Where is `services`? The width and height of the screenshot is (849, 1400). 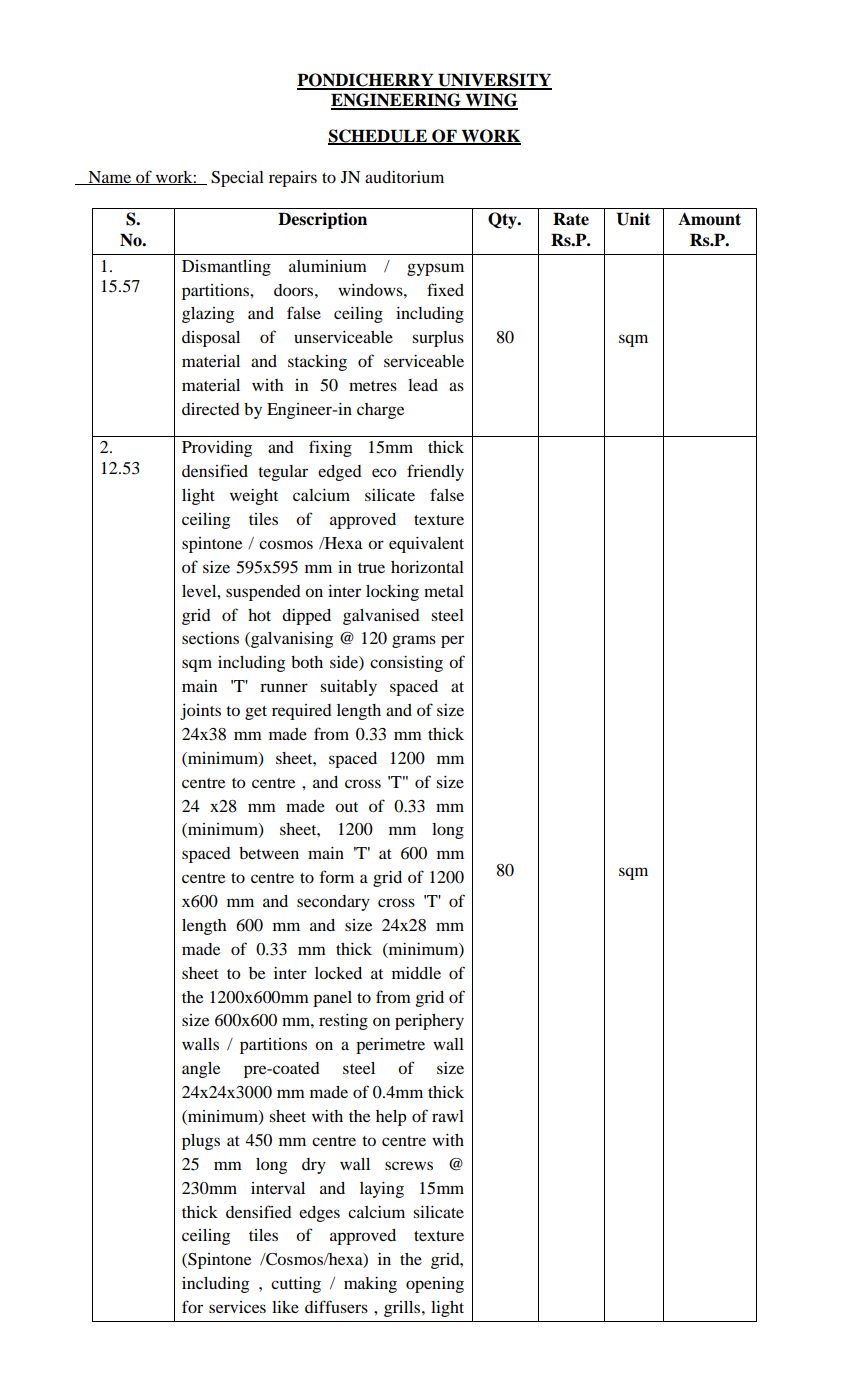 services is located at coordinates (237, 1307).
